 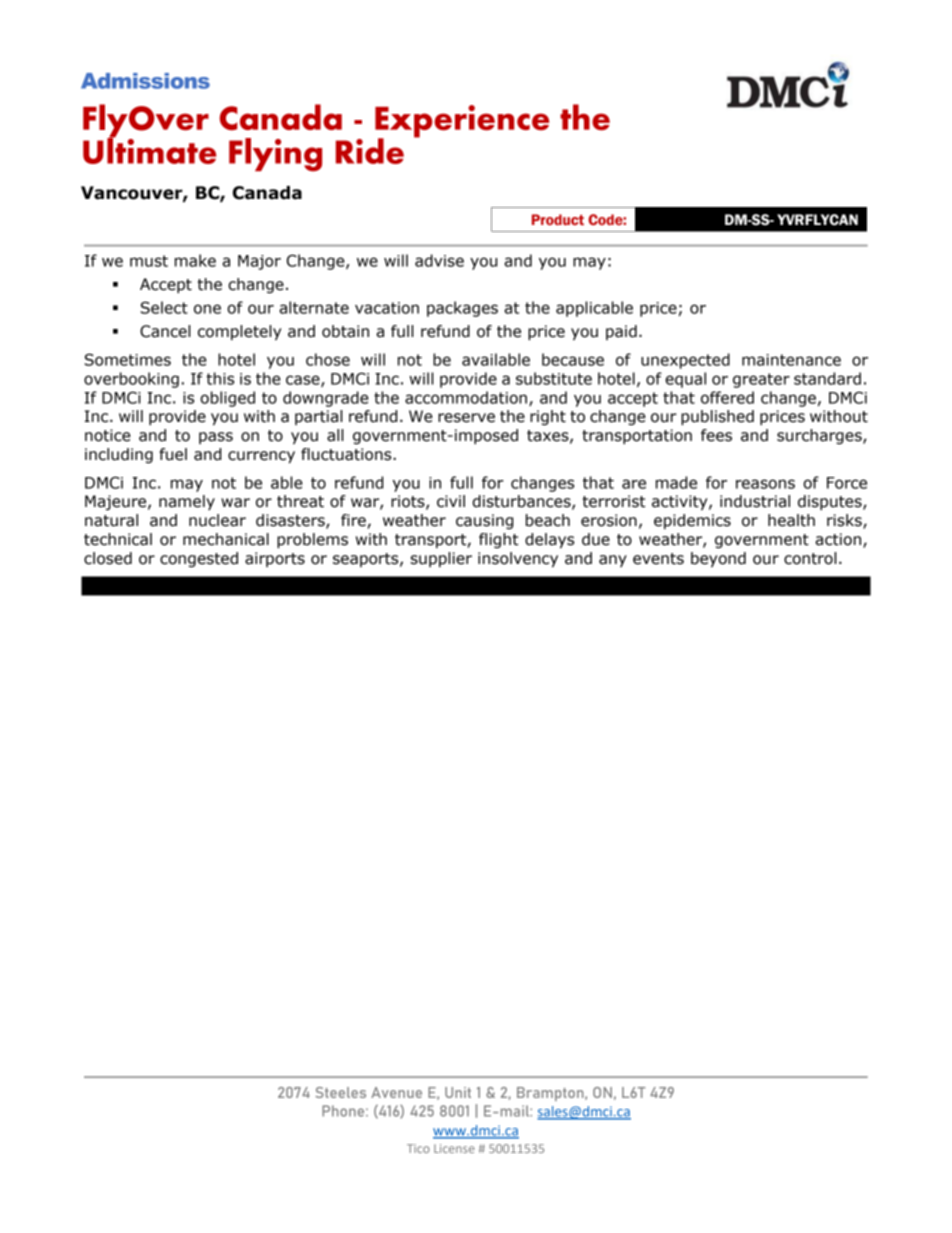 I want to click on Experience, so click(x=462, y=122).
